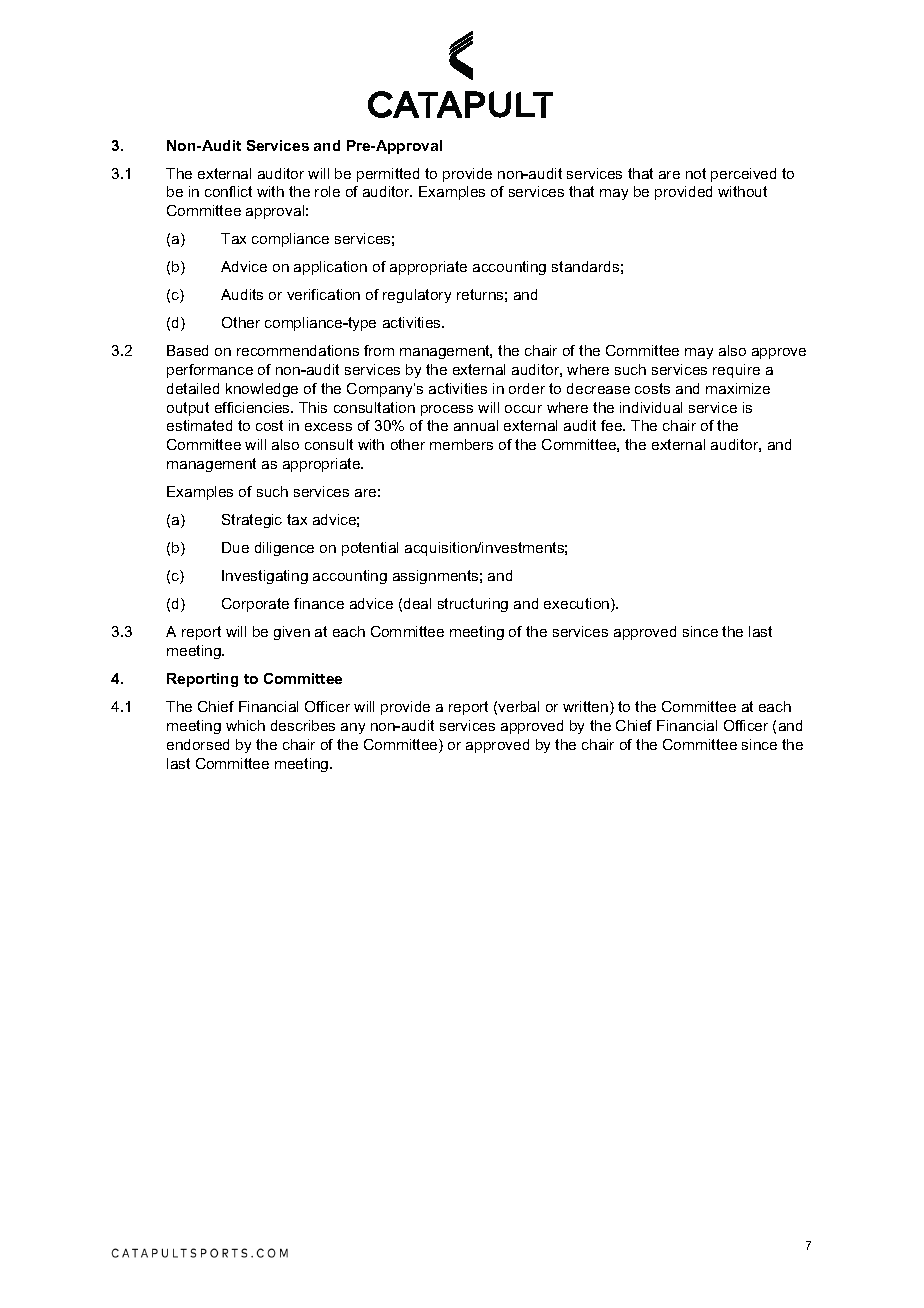  What do you see at coordinates (461, 444) in the screenshot?
I see `members` at bounding box center [461, 444].
